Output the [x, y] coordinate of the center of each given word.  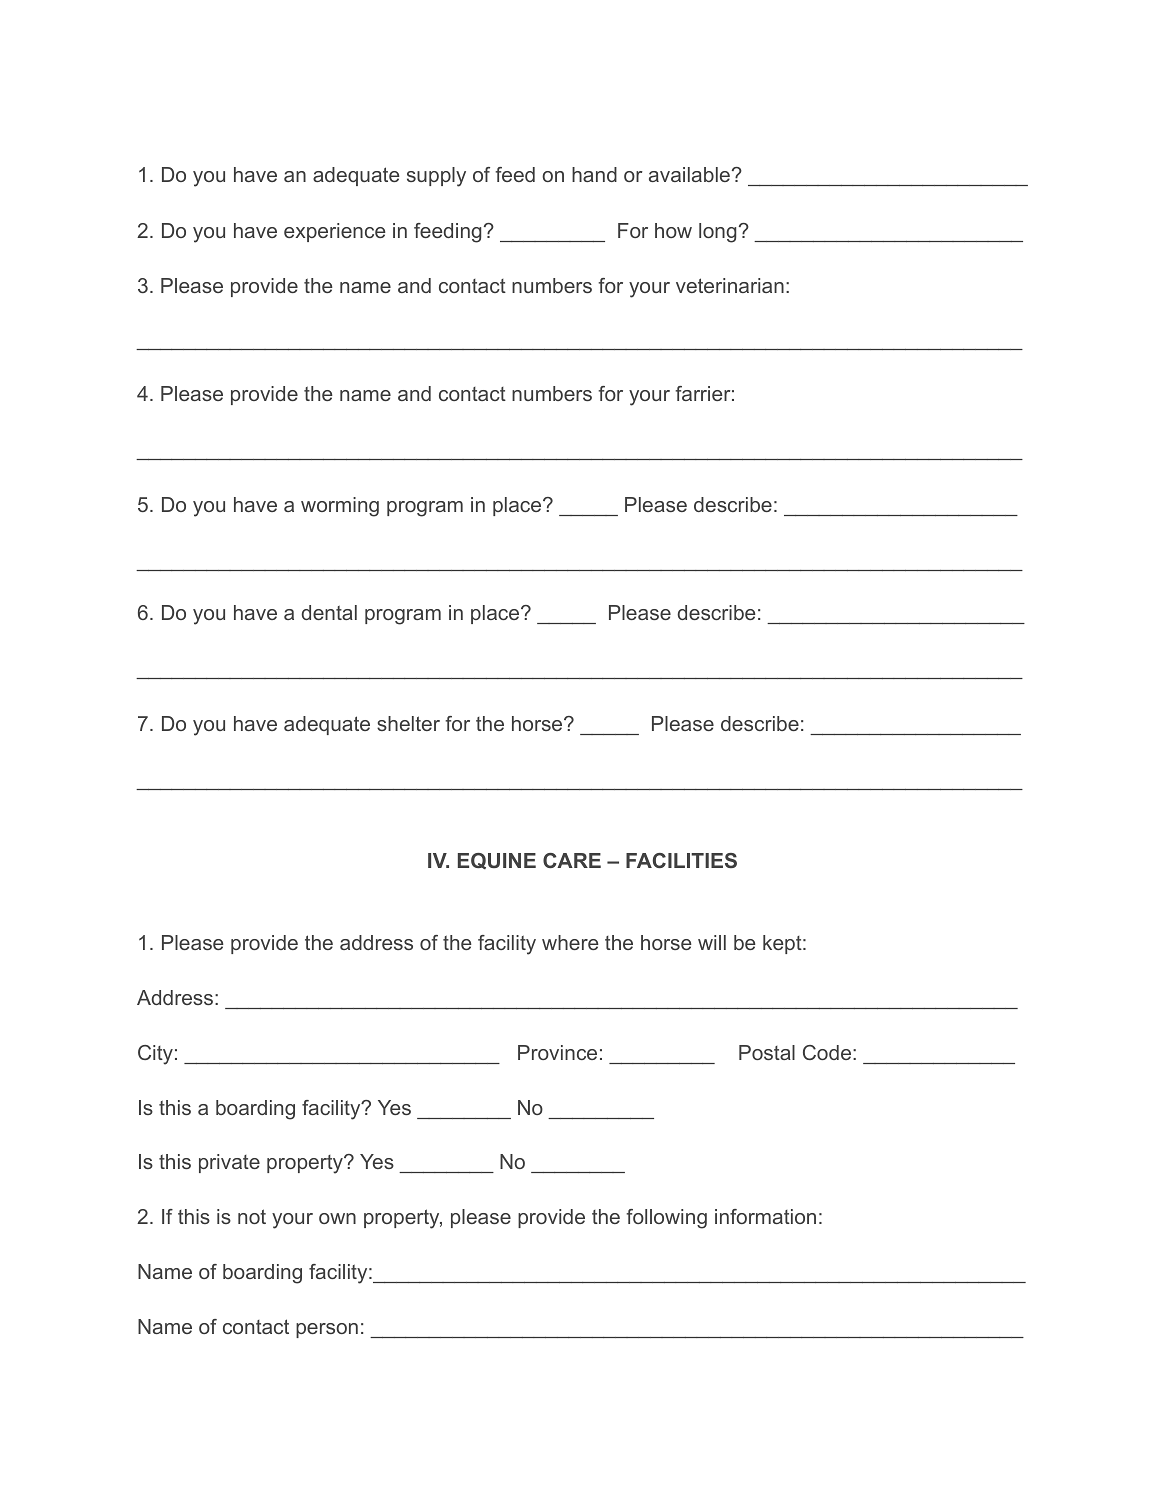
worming [340, 507]
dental [329, 612]
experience [335, 232]
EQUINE [497, 861]
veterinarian [730, 285]
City [155, 1055]
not [252, 1216]
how [673, 230]
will [712, 942]
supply [436, 177]
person [327, 1330]
